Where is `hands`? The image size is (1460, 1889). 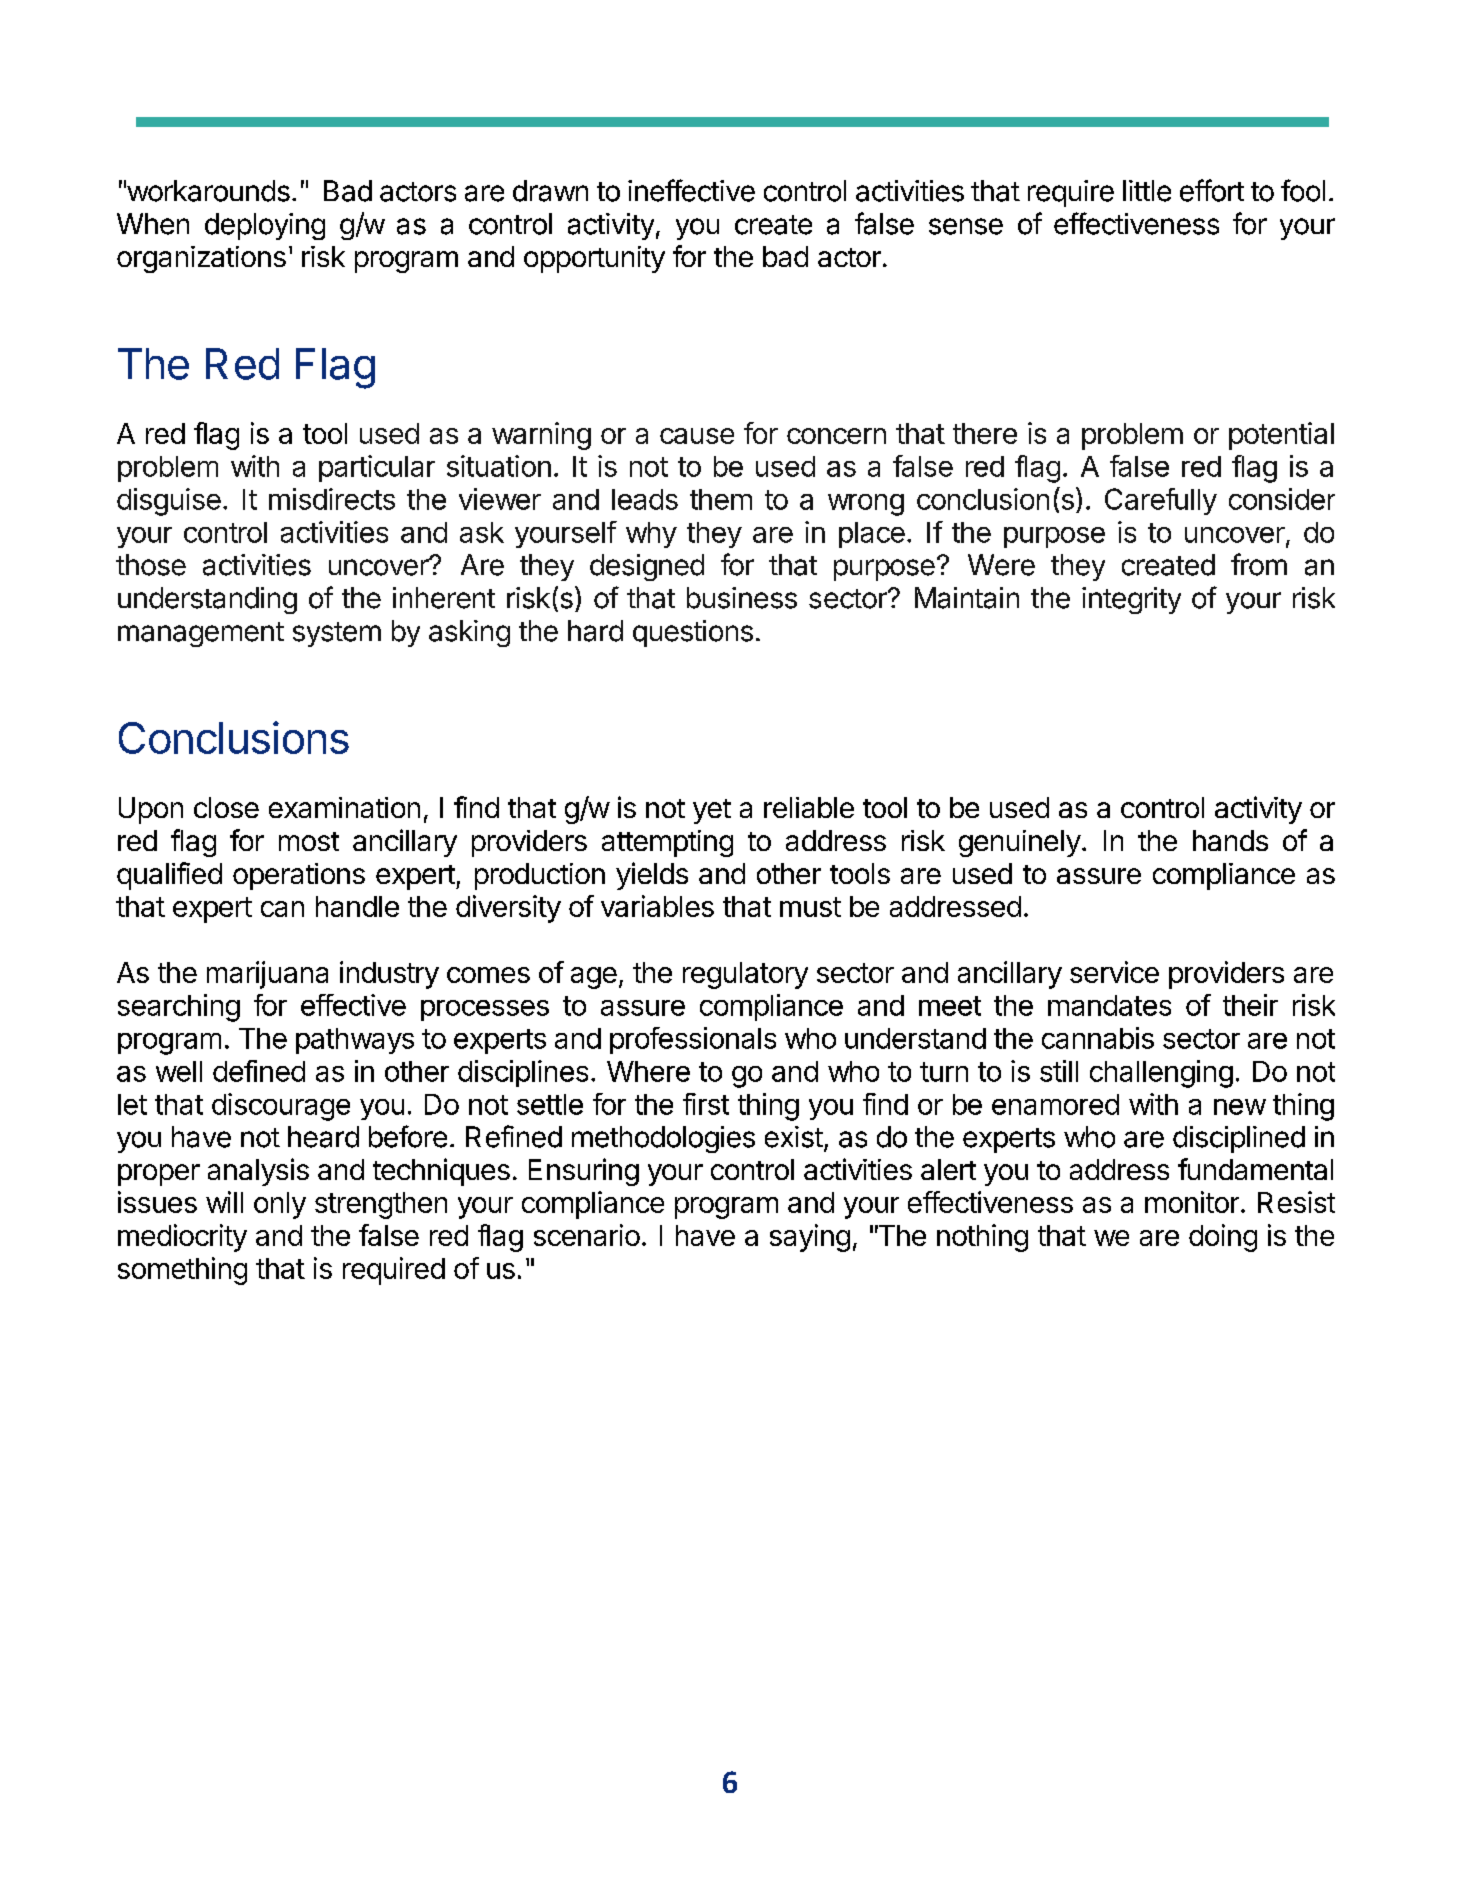
hands is located at coordinates (1230, 840).
